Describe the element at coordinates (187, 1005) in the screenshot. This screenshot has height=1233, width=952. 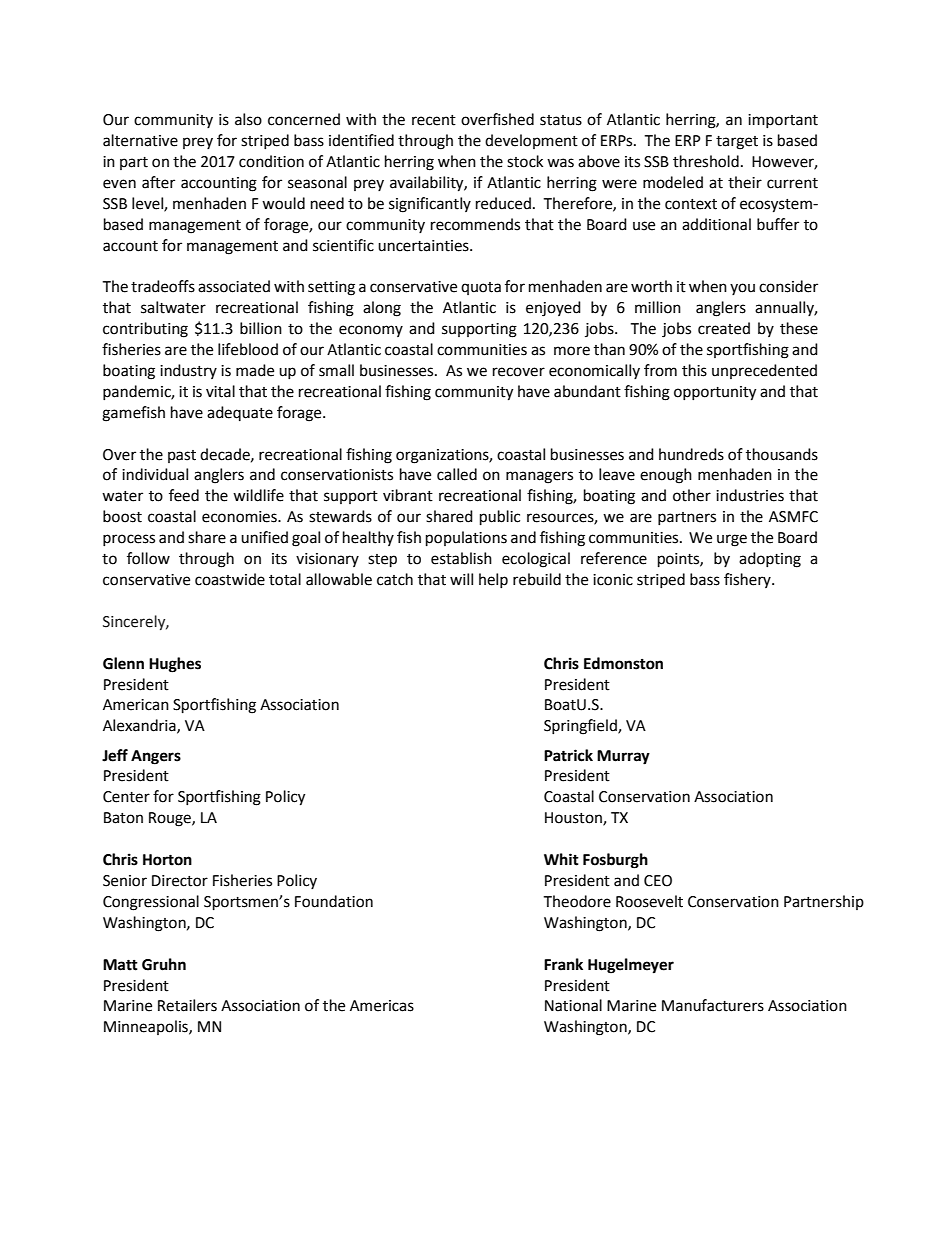
I see `Retailers` at that location.
